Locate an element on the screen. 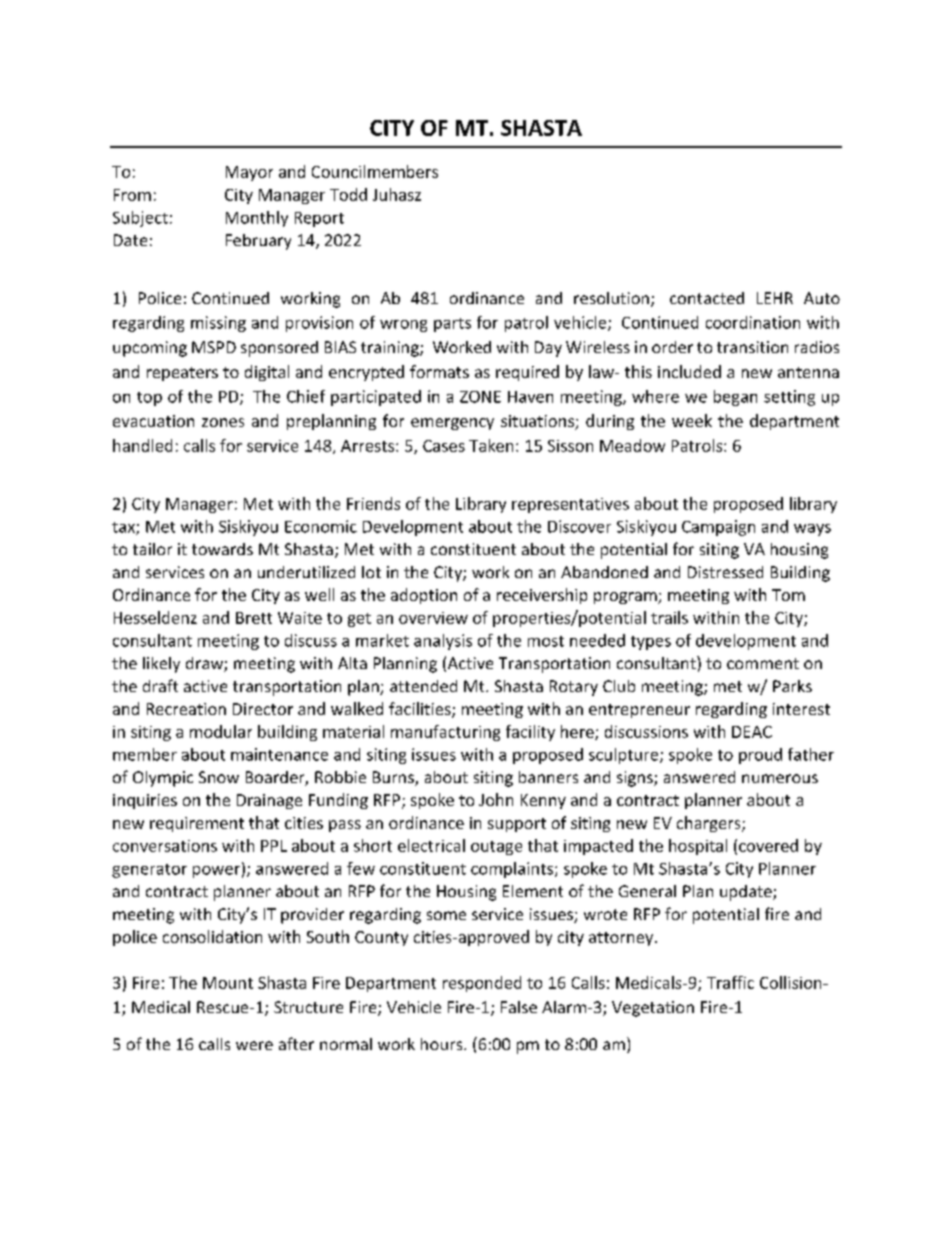 This screenshot has height=1233, width=952. manufacturing is located at coordinates (445, 733).
